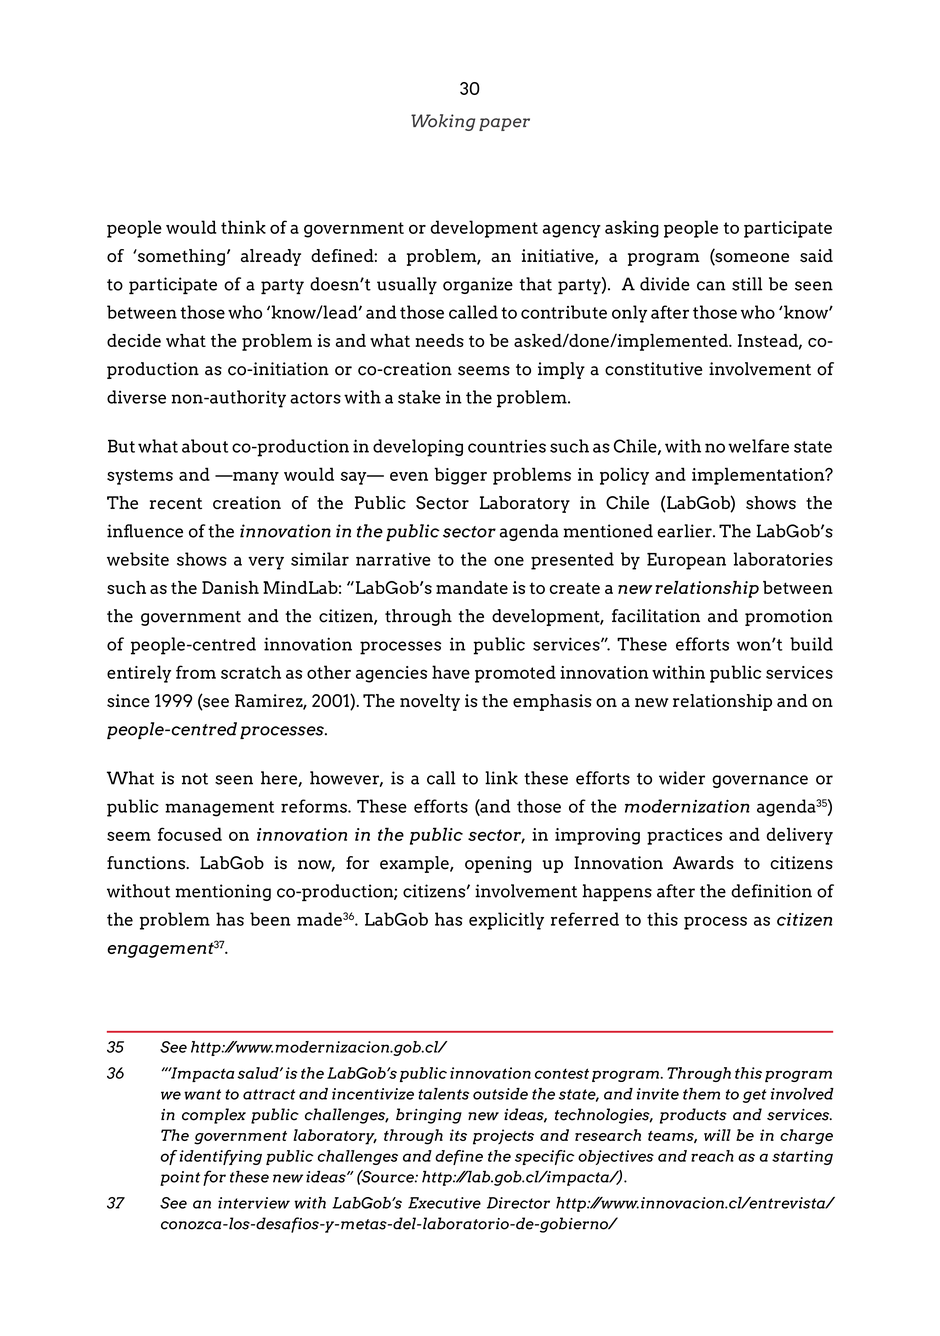  What do you see at coordinates (632, 229) in the screenshot?
I see `asking` at bounding box center [632, 229].
